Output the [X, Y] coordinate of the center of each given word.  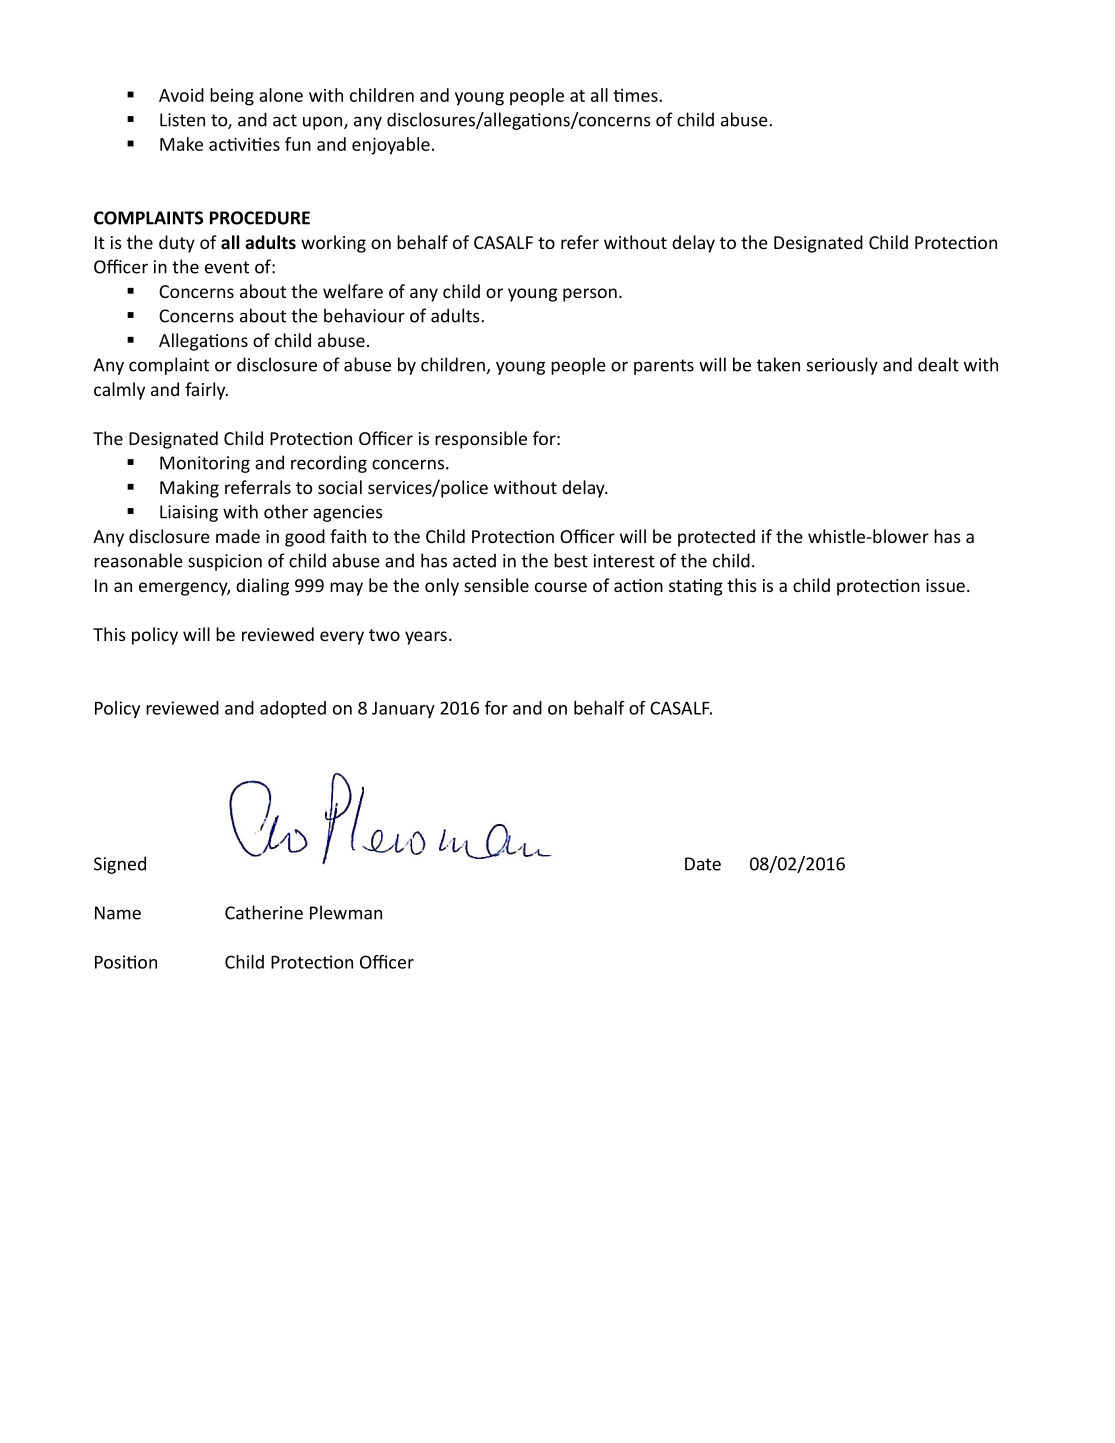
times [636, 95]
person [590, 295]
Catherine [264, 912]
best [571, 560]
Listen [182, 120]
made [238, 536]
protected [716, 538]
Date [703, 864]
